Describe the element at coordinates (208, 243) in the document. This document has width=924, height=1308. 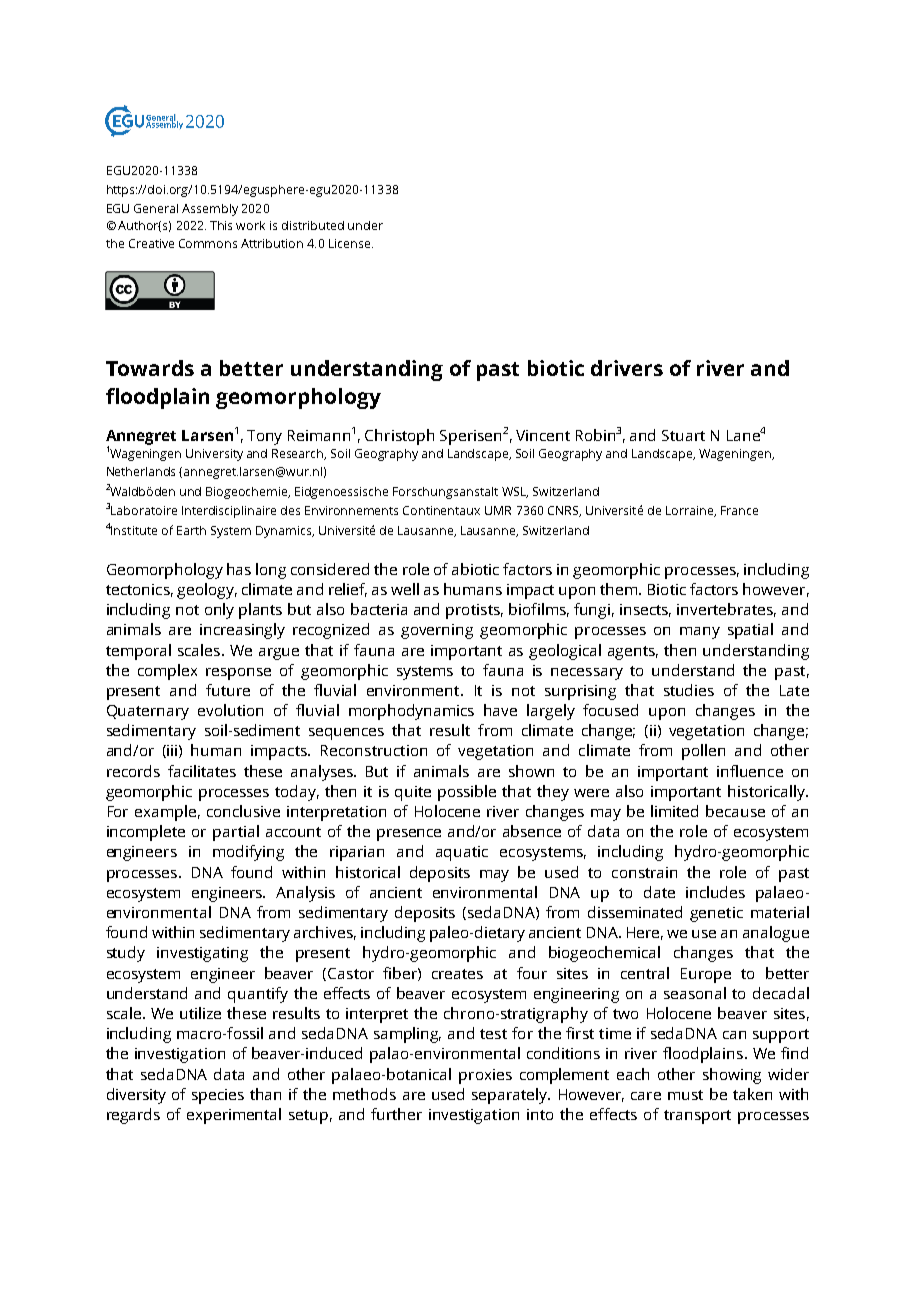
I see `Commons` at that location.
